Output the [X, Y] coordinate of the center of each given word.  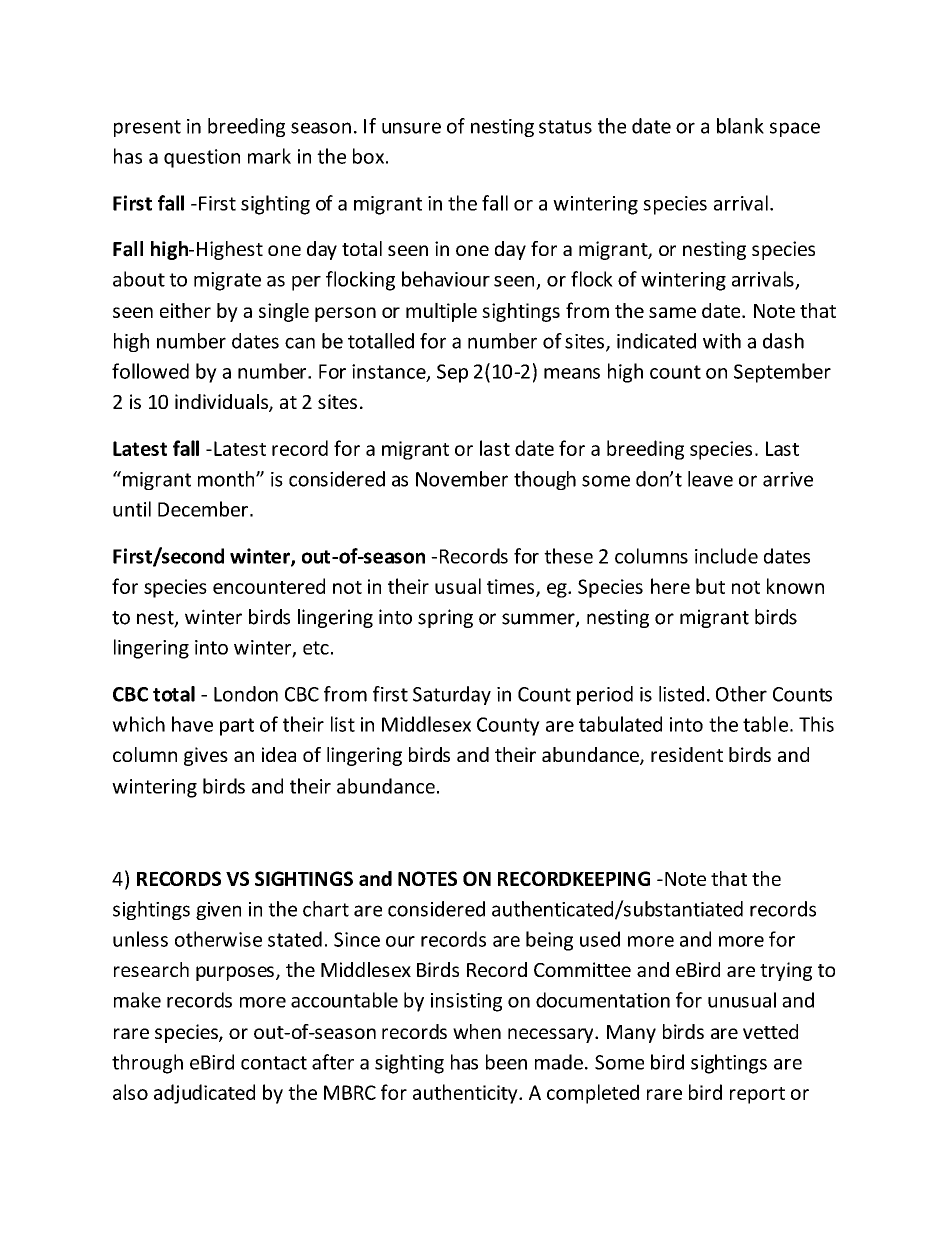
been [506, 1062]
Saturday [452, 695]
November [462, 479]
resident [687, 754]
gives [206, 756]
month [227, 479]
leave [710, 479]
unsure [411, 128]
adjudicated [204, 1094]
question [202, 158]
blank [740, 126]
